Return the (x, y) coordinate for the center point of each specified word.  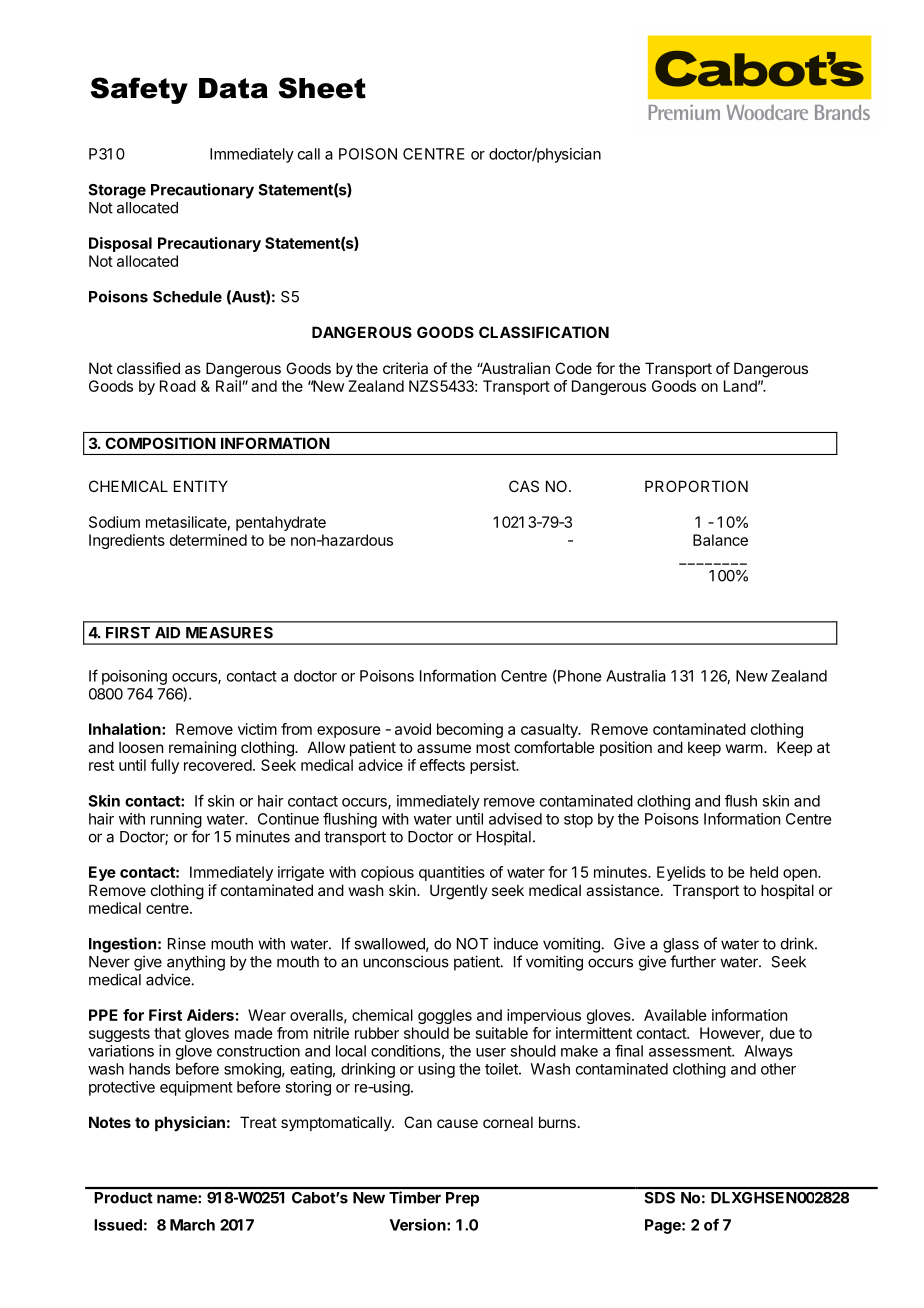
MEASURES (229, 633)
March (192, 1225)
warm (744, 748)
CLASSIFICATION (544, 332)
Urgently (459, 892)
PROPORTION (696, 486)
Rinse (187, 943)
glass (681, 945)
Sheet (322, 88)
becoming (470, 730)
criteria (405, 368)
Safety (139, 90)
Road (178, 386)
